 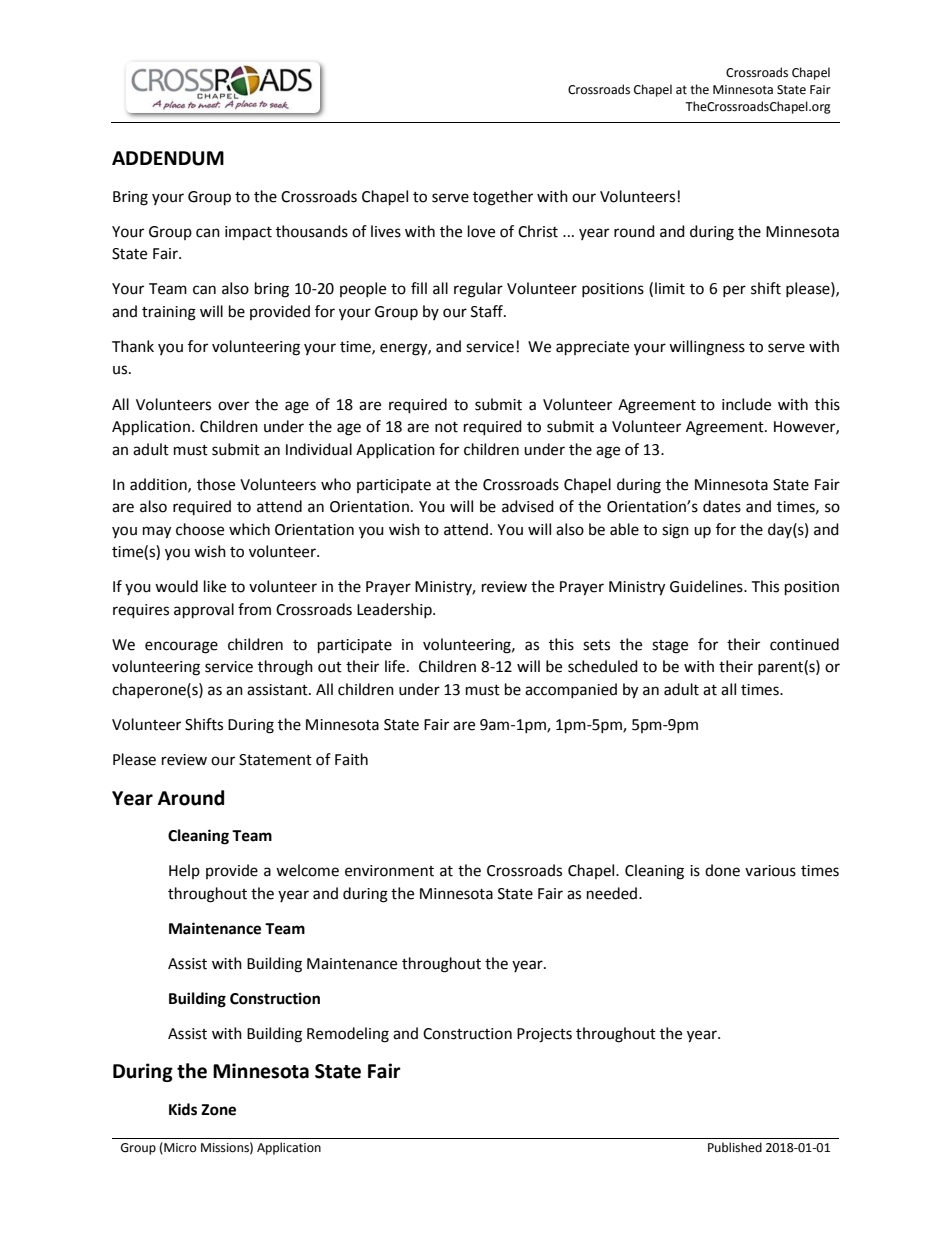 What do you see at coordinates (446, 427) in the page?
I see `not` at bounding box center [446, 427].
